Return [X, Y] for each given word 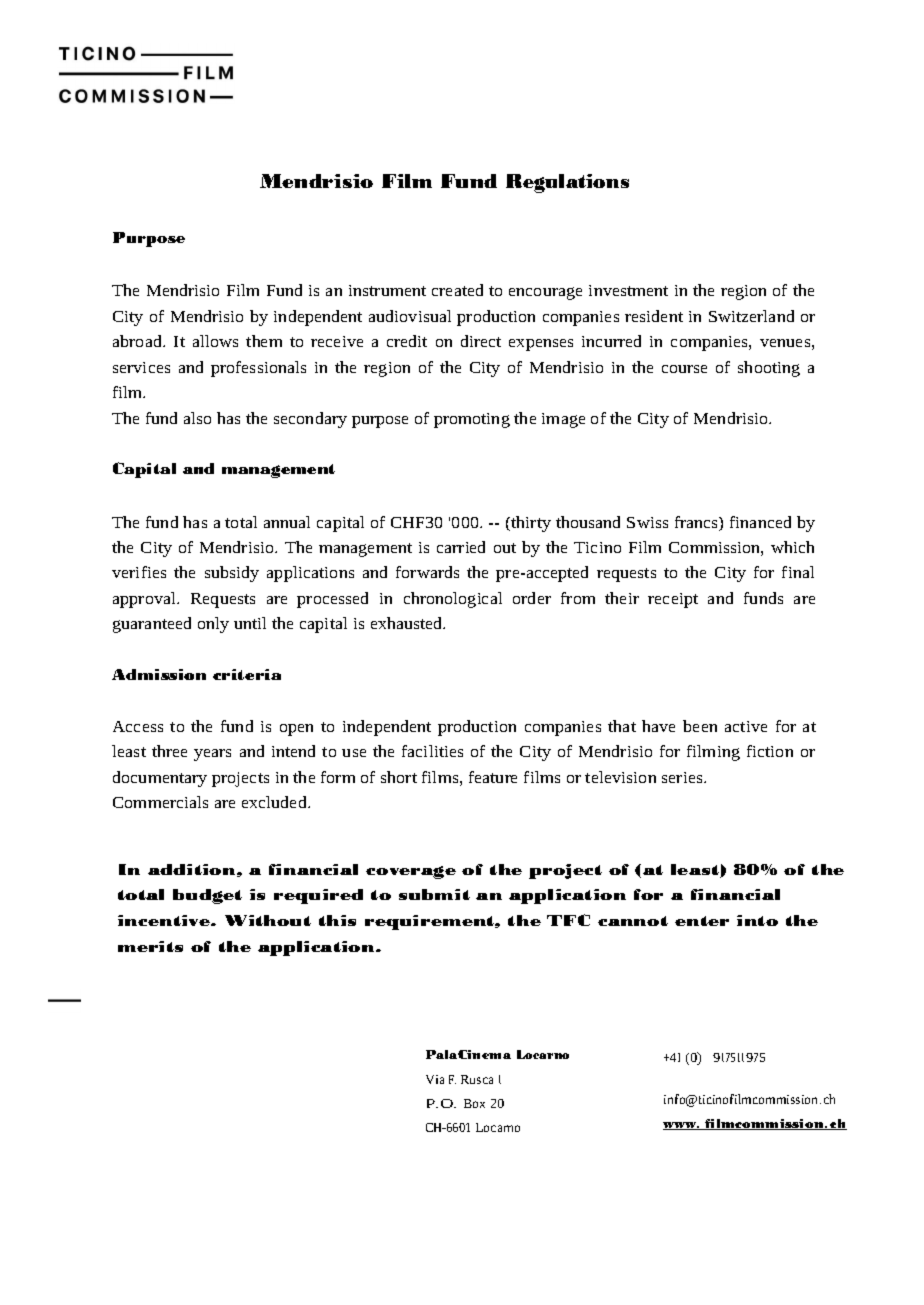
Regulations [567, 183]
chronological [453, 600]
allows [215, 341]
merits [150, 946]
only [213, 625]
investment [628, 290]
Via [435, 1079]
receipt [673, 600]
